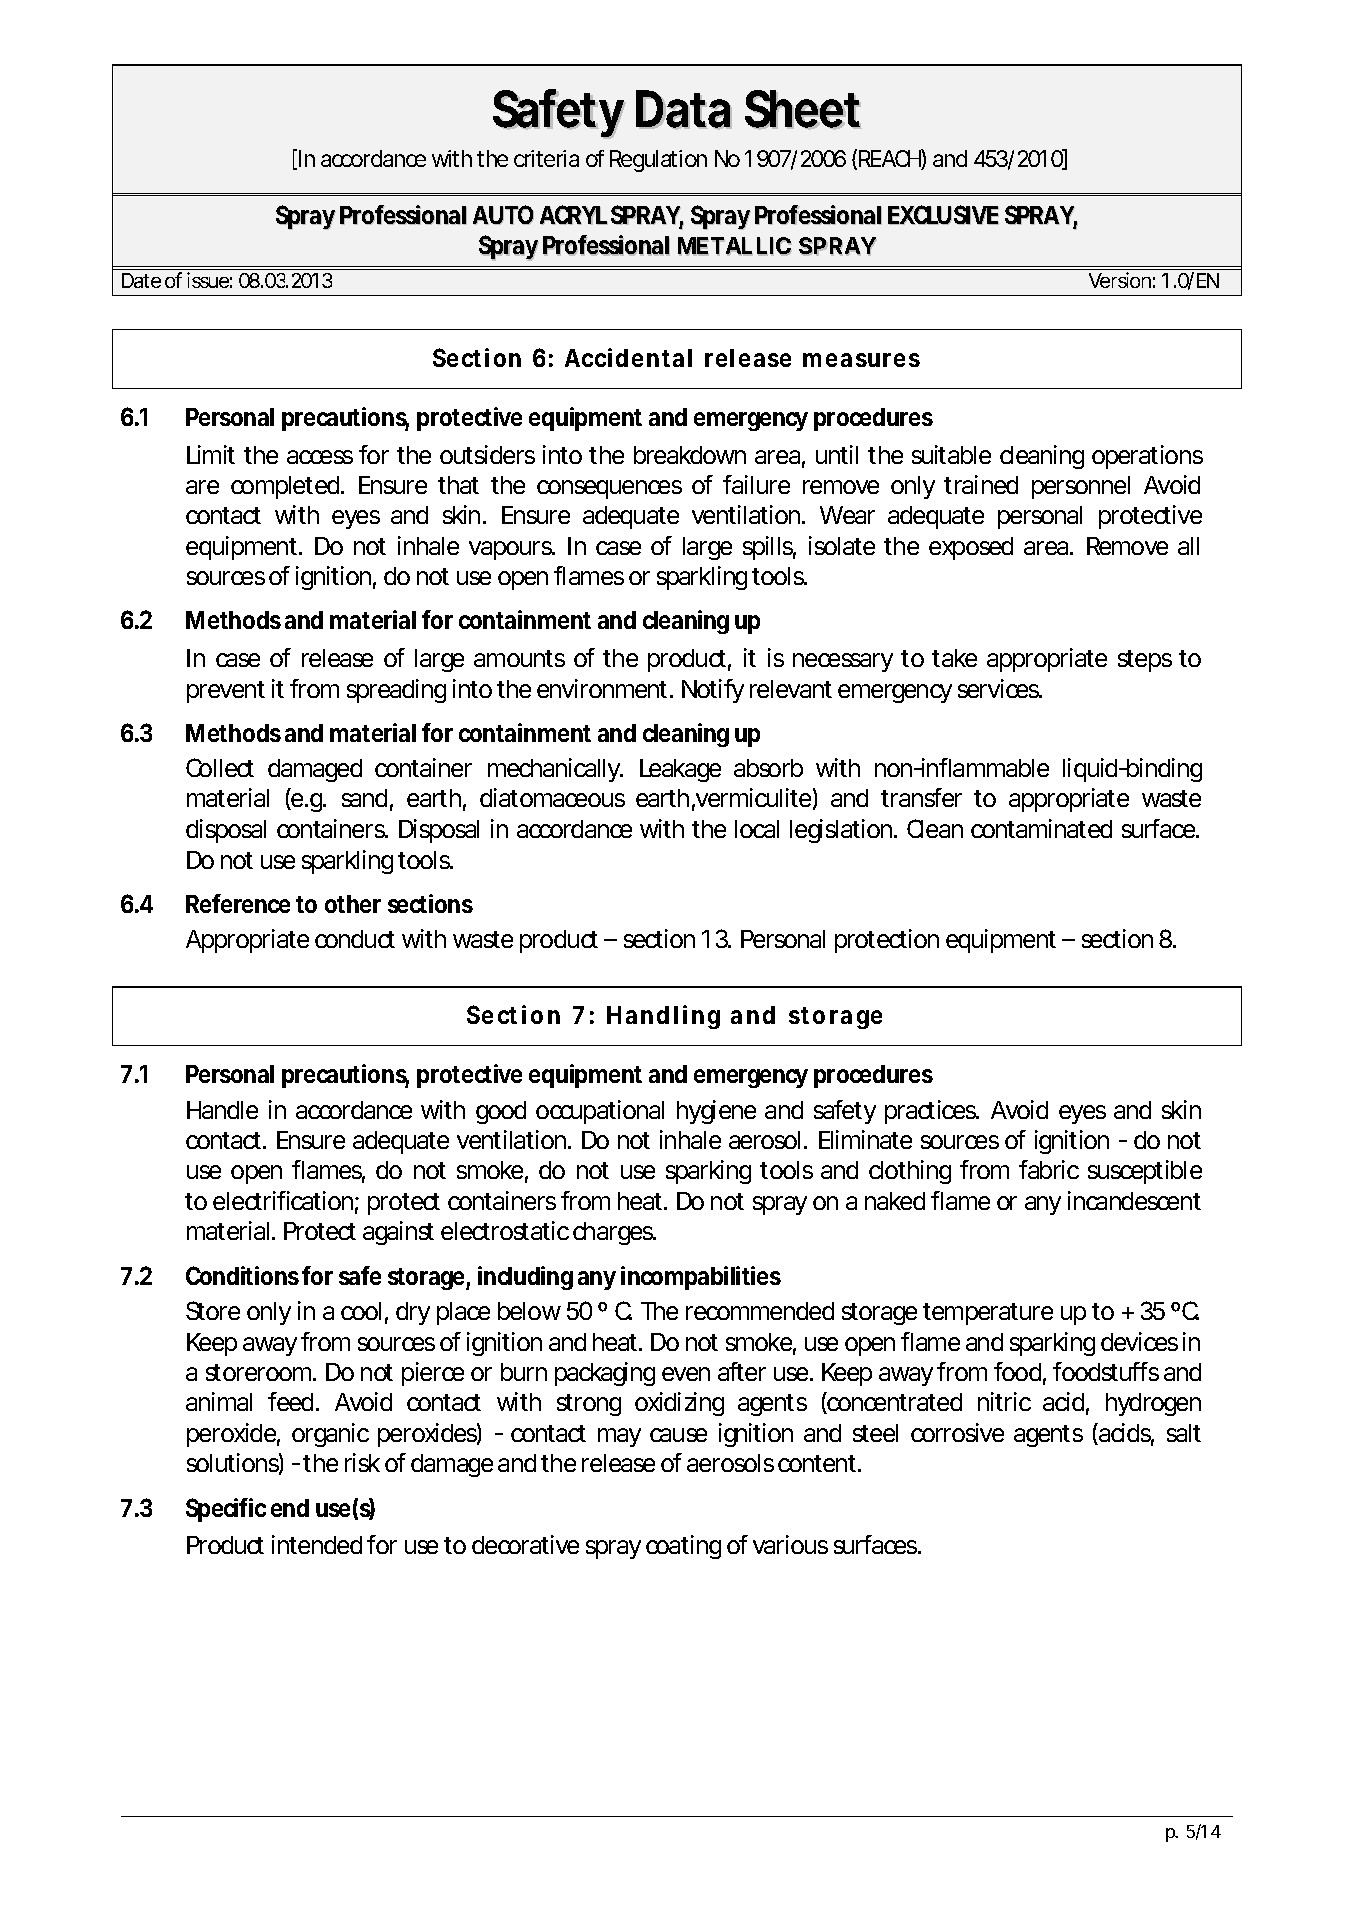 This screenshot has width=1354, height=1915. I want to click on corrosive, so click(957, 1432).
